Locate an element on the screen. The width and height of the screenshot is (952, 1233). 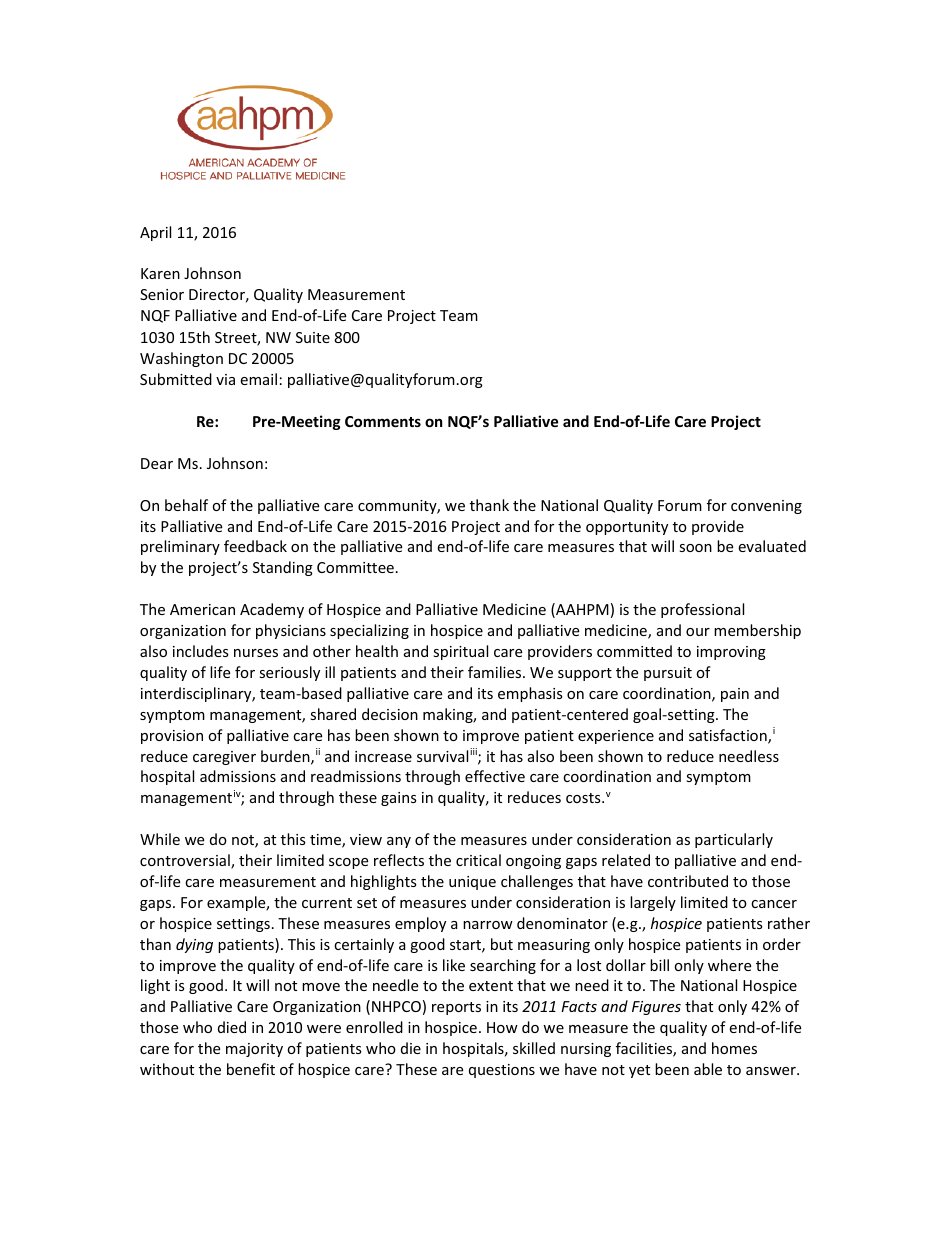
effective is located at coordinates (495, 776).
